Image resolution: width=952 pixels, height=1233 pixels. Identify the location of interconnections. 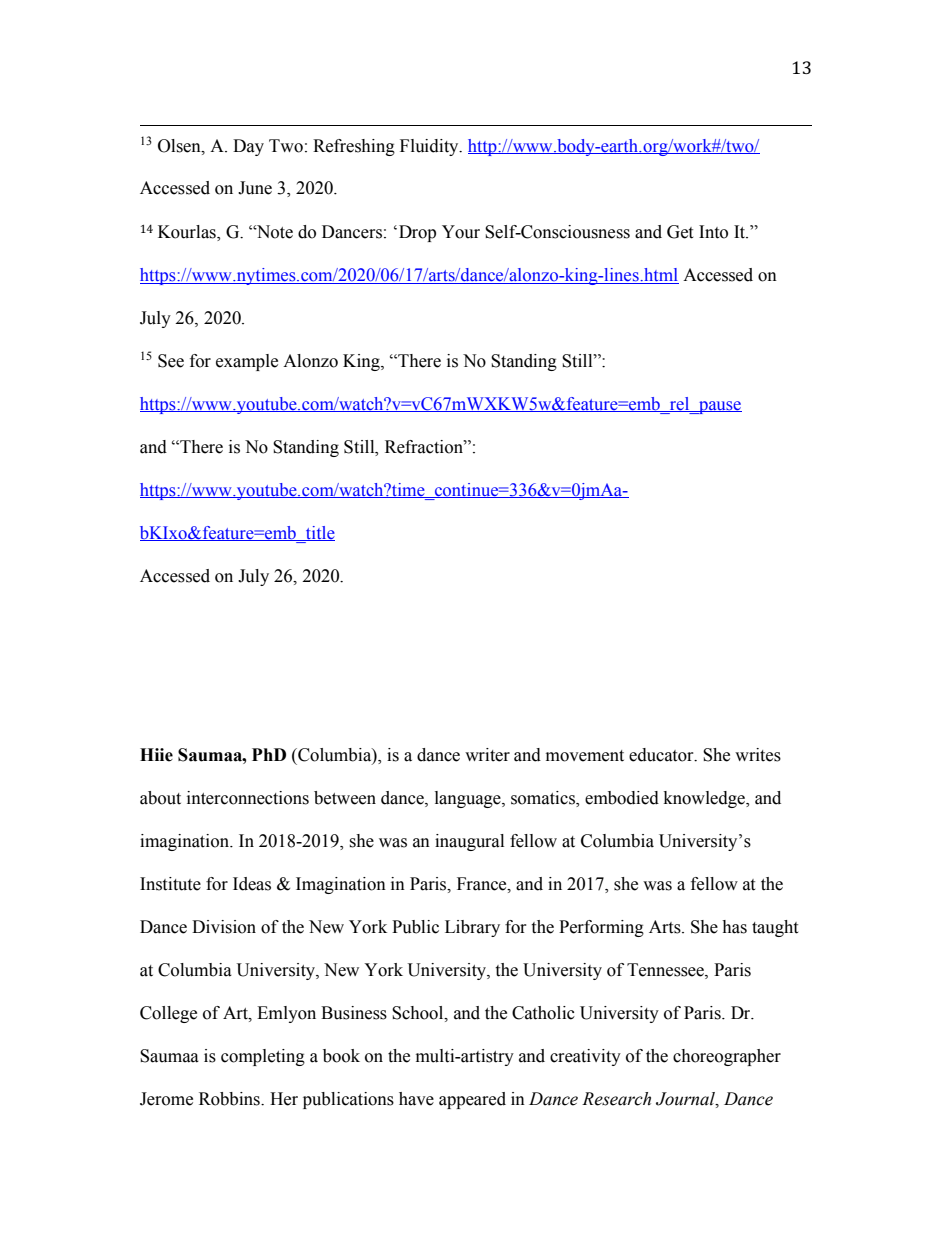
(248, 798).
